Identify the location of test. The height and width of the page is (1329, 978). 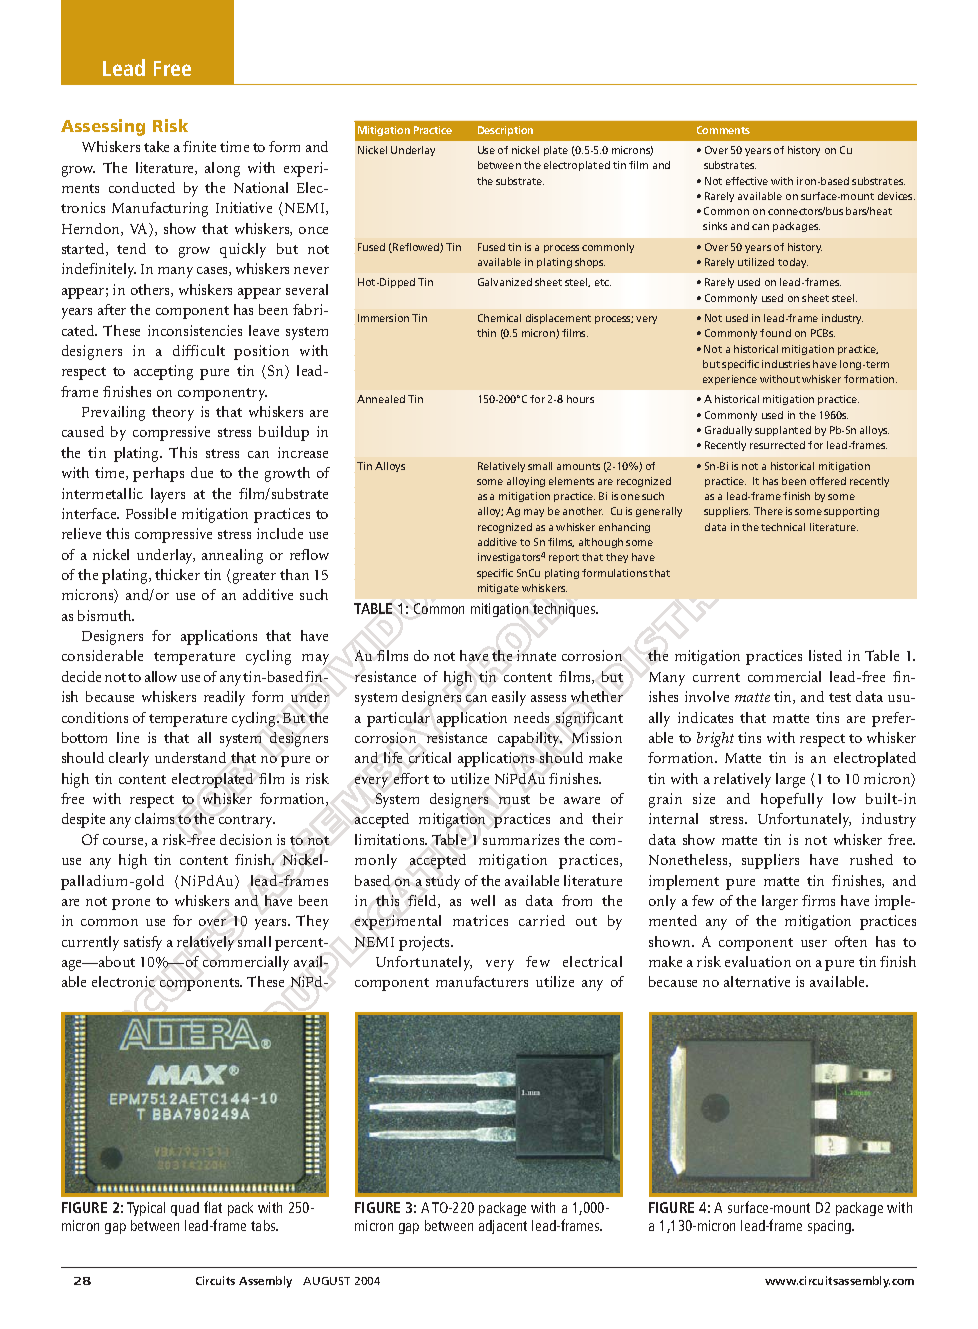
(840, 697).
